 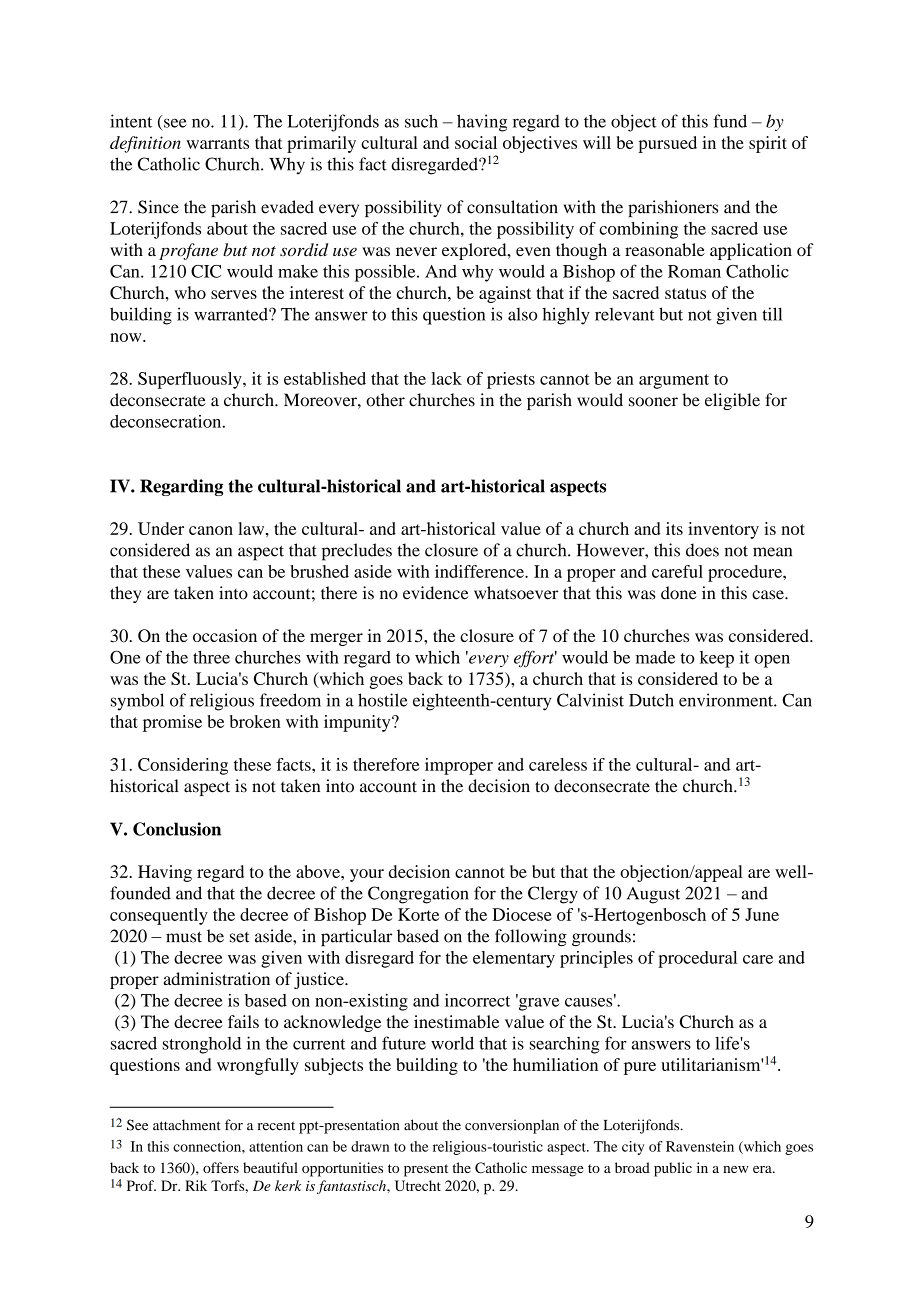 I want to click on does, so click(x=702, y=550).
